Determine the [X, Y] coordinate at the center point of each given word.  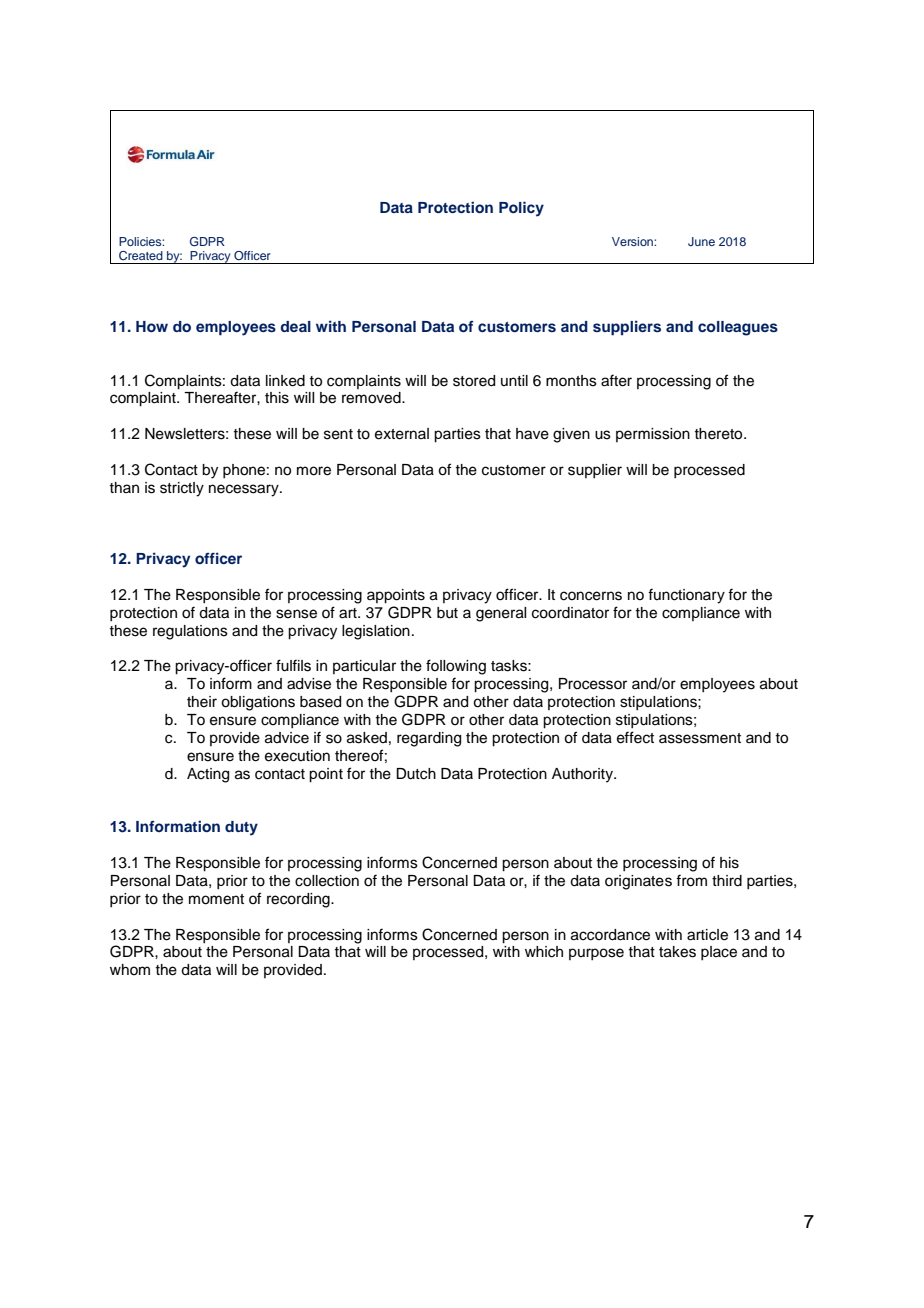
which [544, 952]
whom [130, 969]
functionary [686, 596]
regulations [190, 632]
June [701, 241]
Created [141, 256]
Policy [521, 209]
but [447, 613]
